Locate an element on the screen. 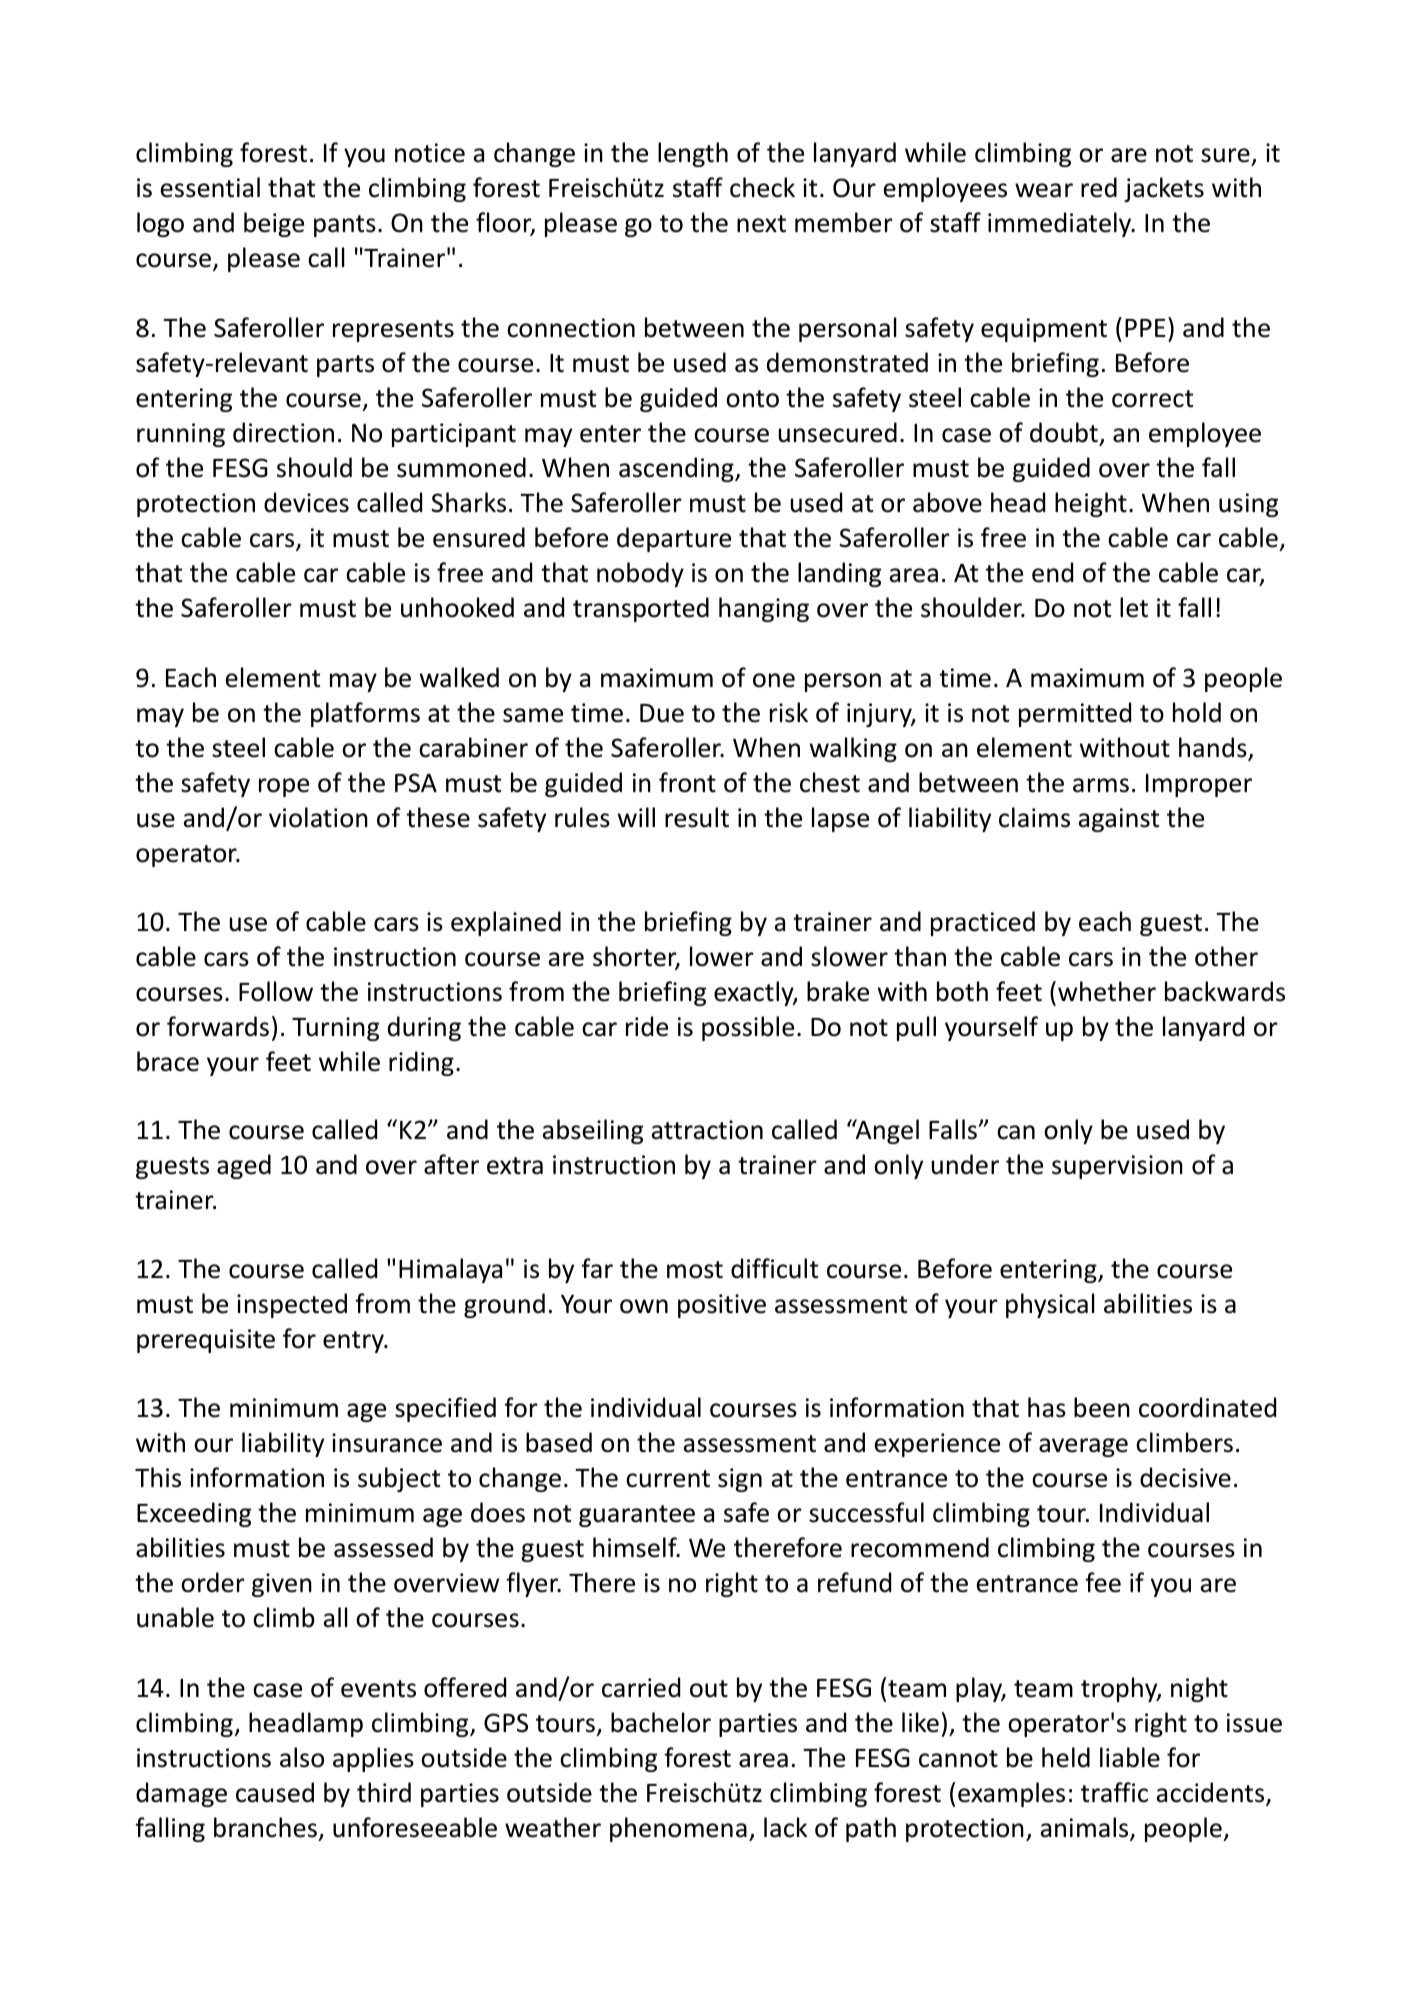 The width and height of the screenshot is (1422, 2011). let is located at coordinates (1134, 607).
